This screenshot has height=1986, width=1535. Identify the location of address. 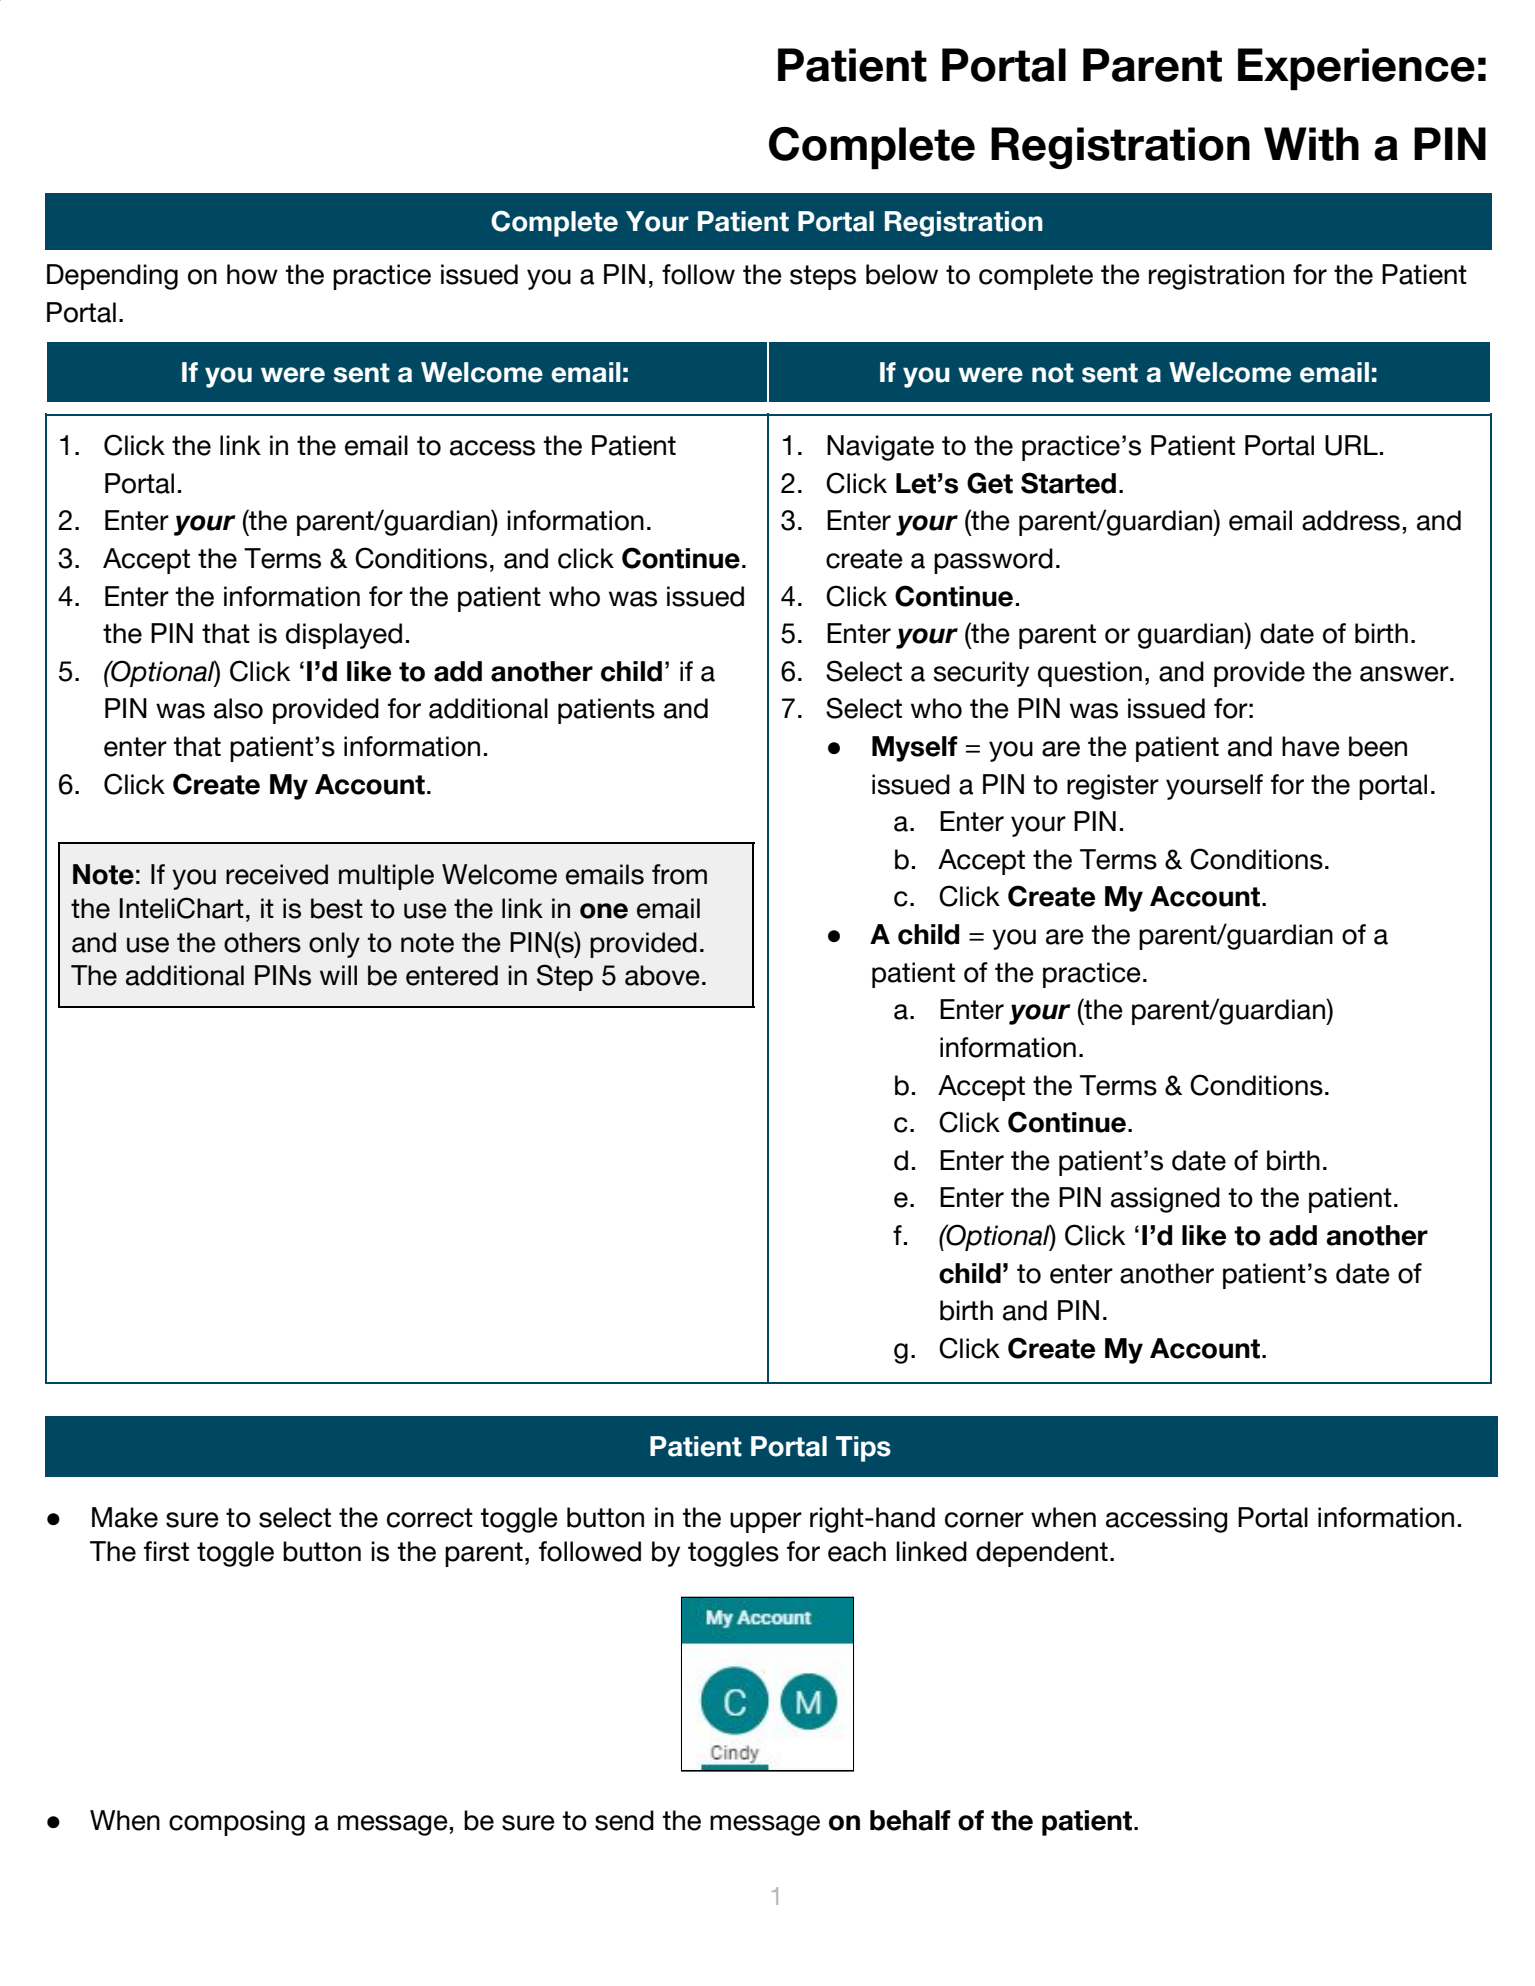
(1351, 520).
